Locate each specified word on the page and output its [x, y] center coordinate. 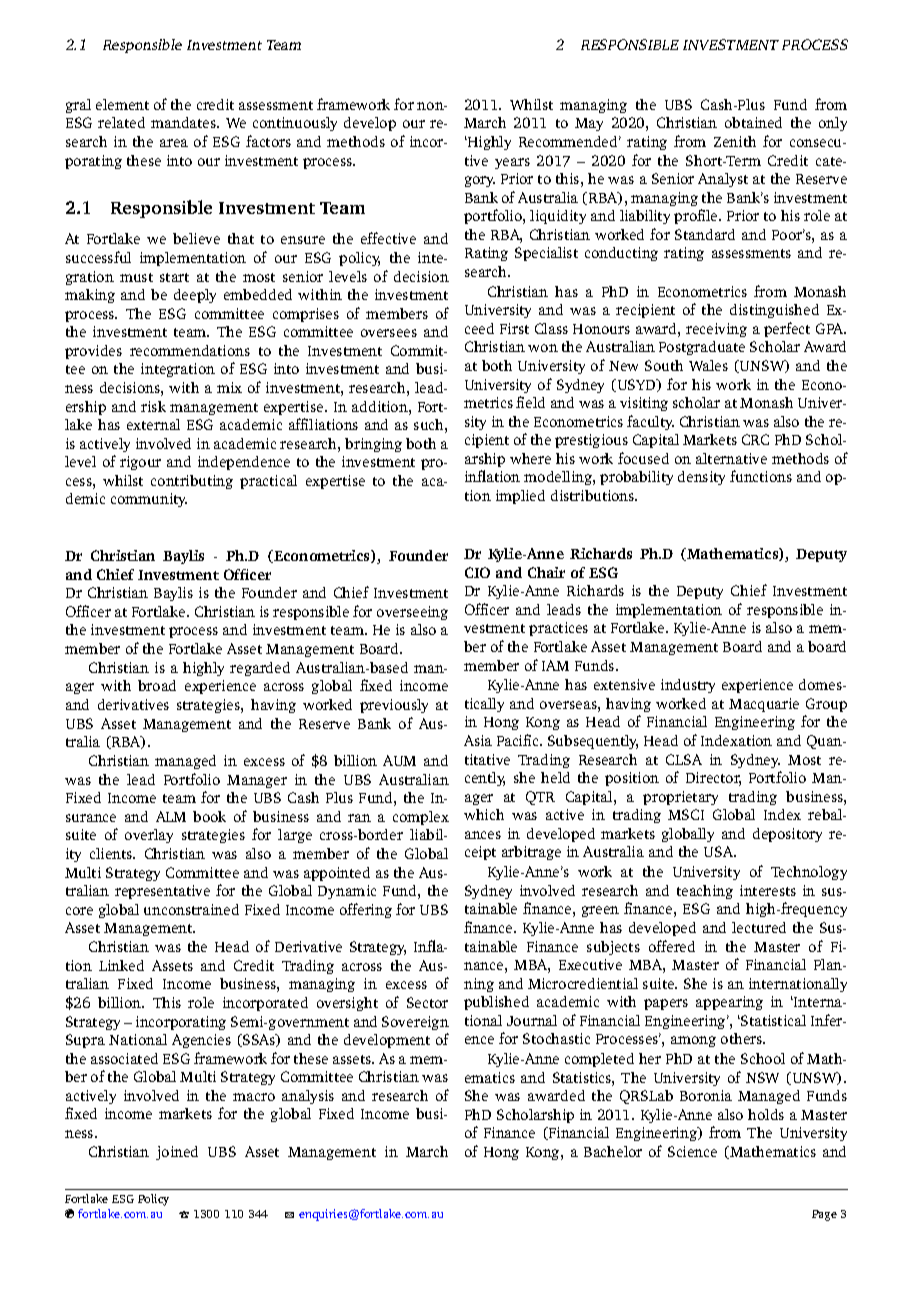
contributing [192, 482]
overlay [149, 836]
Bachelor [613, 1151]
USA [720, 851]
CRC [755, 439]
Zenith [735, 141]
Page [824, 1215]
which [484, 814]
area [174, 143]
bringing [373, 445]
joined [177, 1153]
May [589, 124]
